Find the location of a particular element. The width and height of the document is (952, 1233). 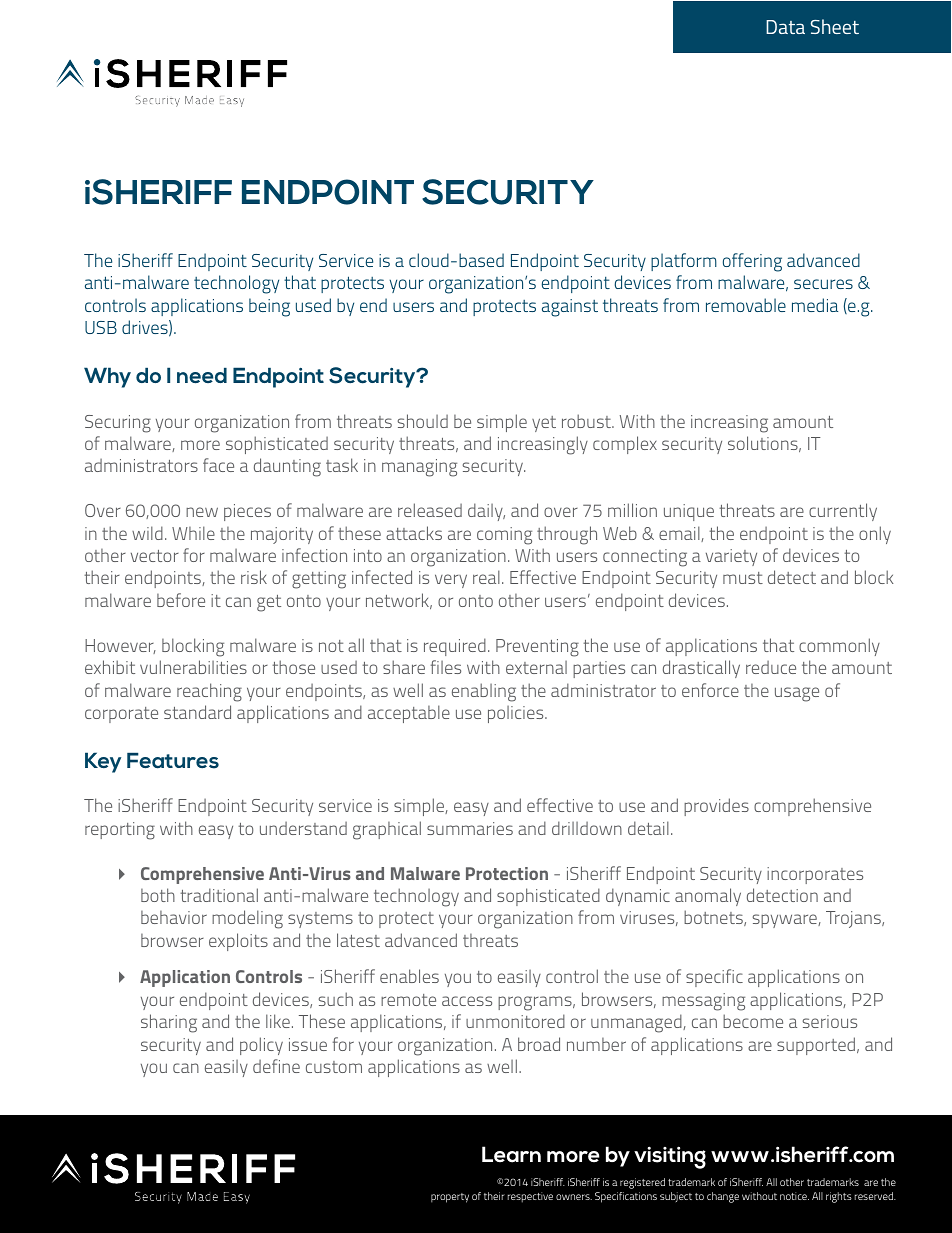

notice is located at coordinates (794, 1196).
